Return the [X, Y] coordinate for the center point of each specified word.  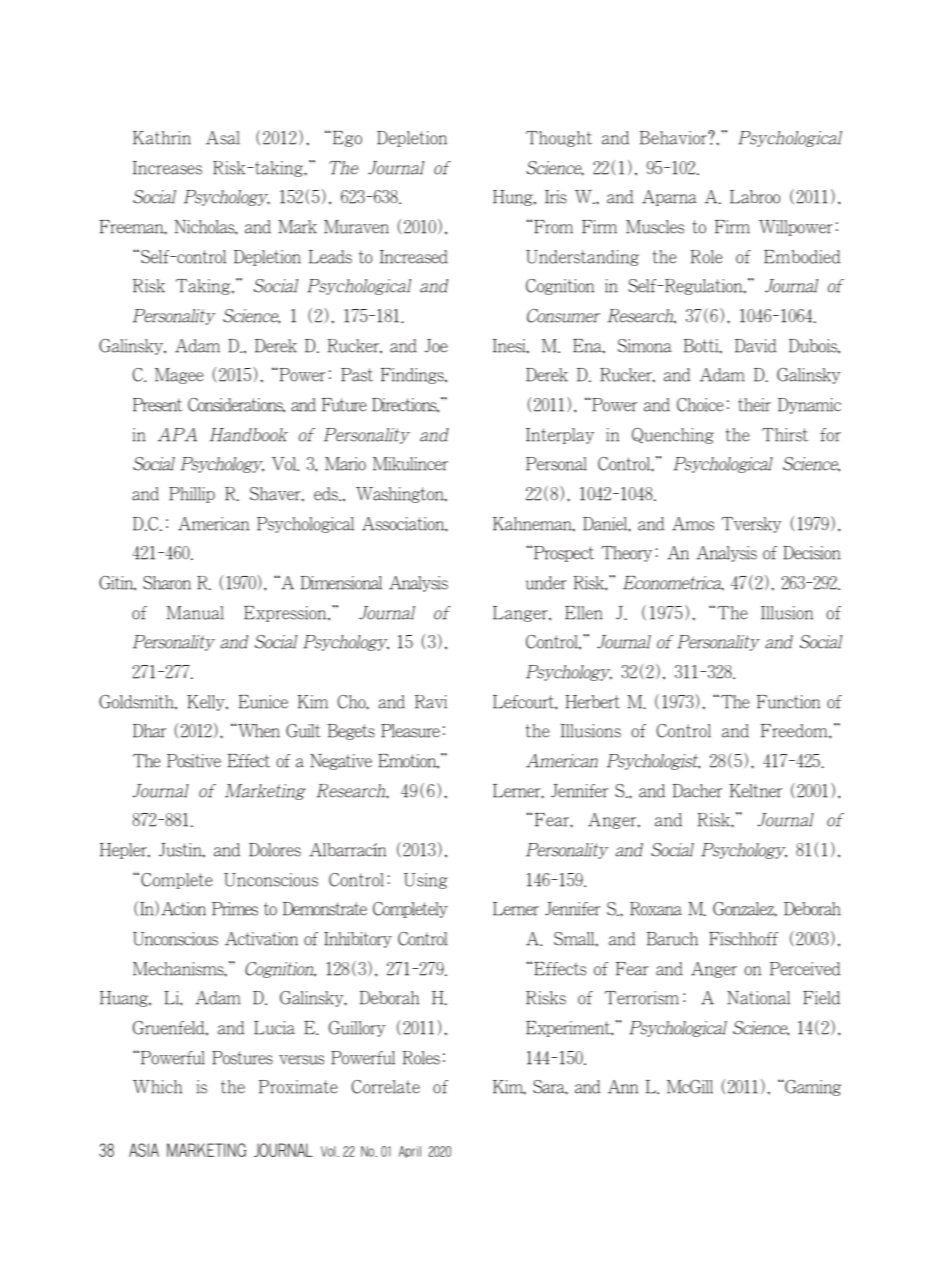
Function [788, 702]
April [410, 1152]
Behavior [674, 138]
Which [157, 1087]
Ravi [431, 702]
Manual [195, 613]
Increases [167, 168]
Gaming [812, 1088]
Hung [514, 198]
